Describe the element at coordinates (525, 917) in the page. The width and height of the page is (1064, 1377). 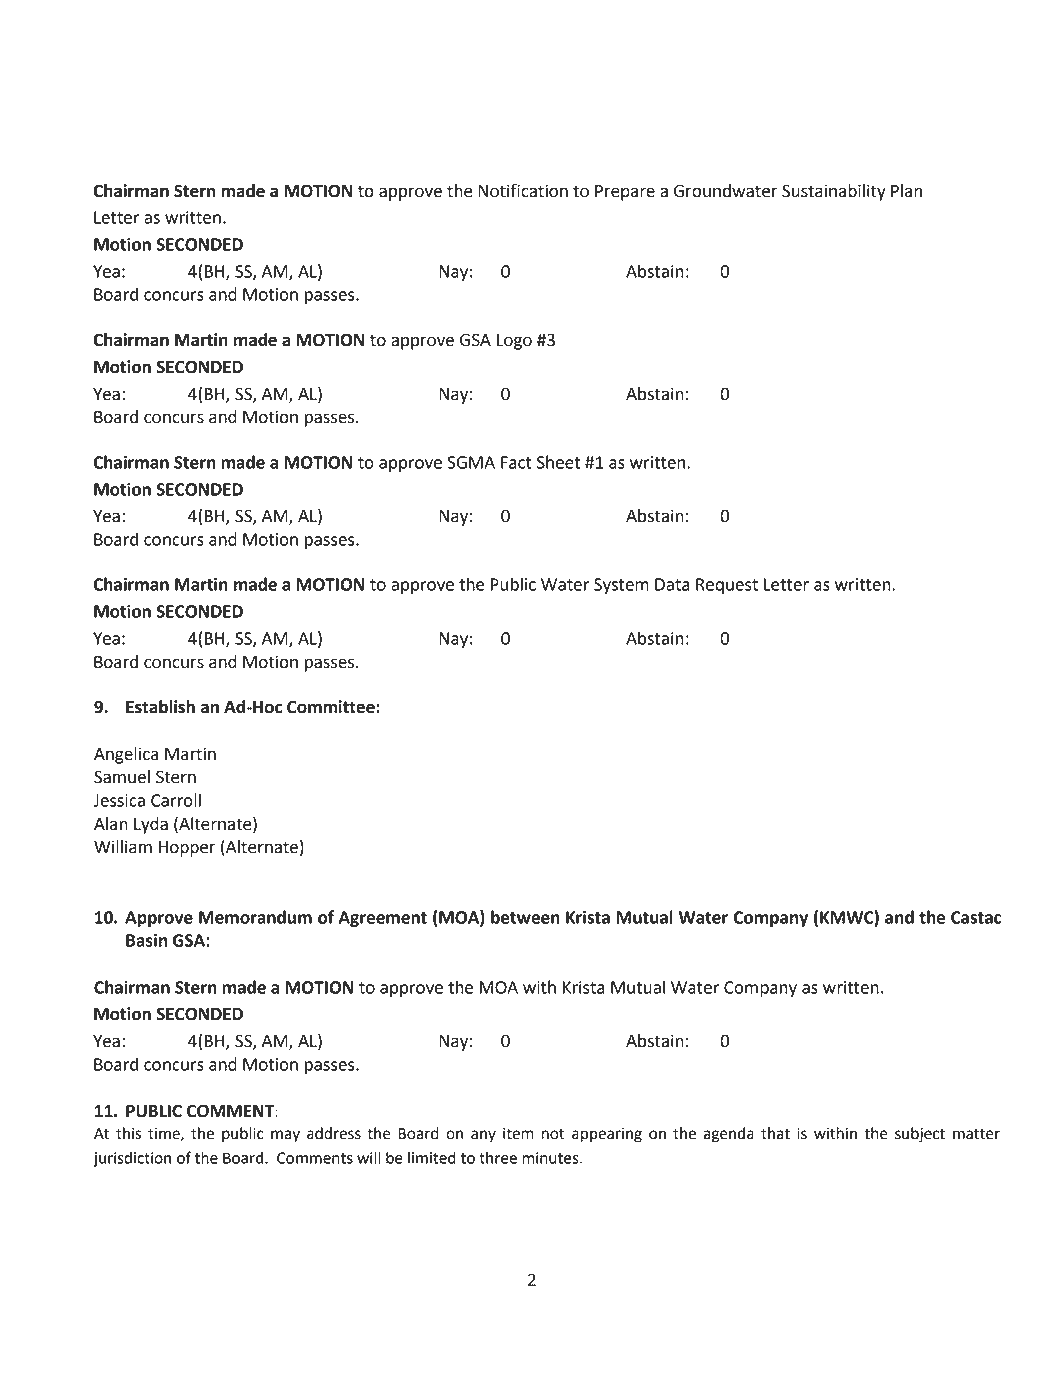
I see `between` at that location.
